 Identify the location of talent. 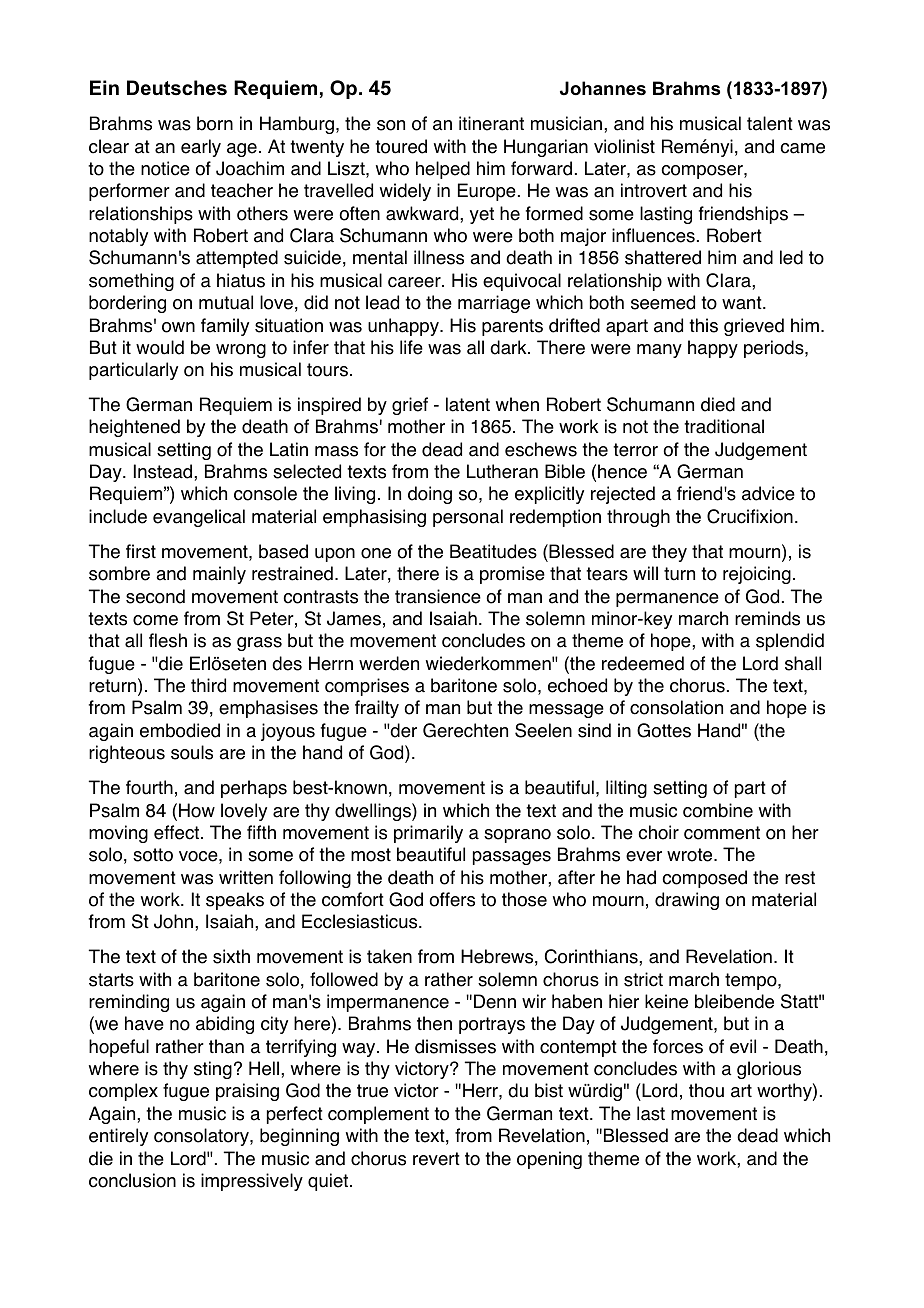
(770, 123).
